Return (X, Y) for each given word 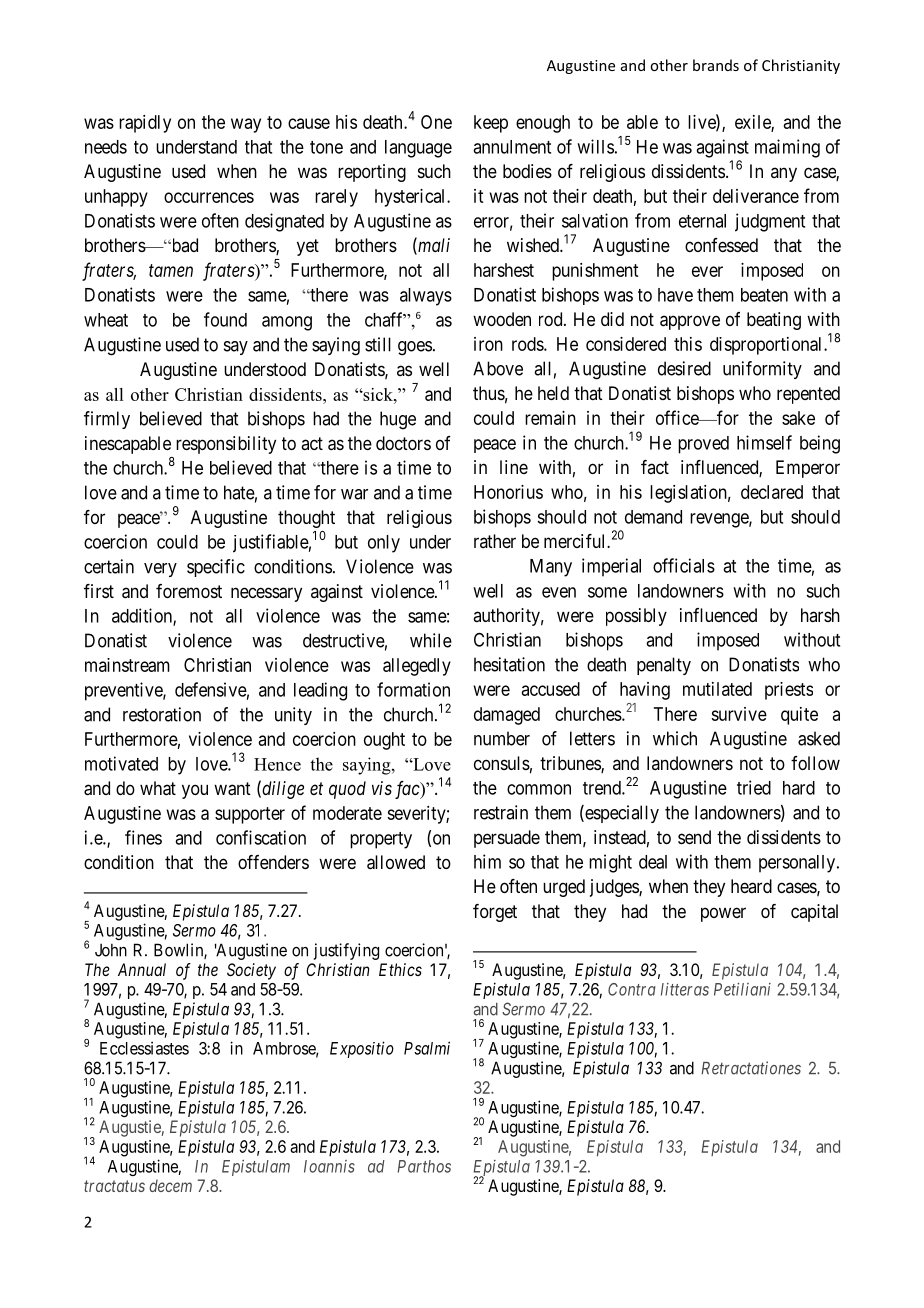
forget (495, 913)
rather (495, 541)
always (426, 297)
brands (716, 65)
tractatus (114, 1186)
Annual (142, 969)
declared (772, 492)
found (225, 319)
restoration (162, 714)
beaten (764, 295)
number (502, 738)
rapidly (145, 124)
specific (216, 568)
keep (491, 124)
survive (739, 714)
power (723, 914)
